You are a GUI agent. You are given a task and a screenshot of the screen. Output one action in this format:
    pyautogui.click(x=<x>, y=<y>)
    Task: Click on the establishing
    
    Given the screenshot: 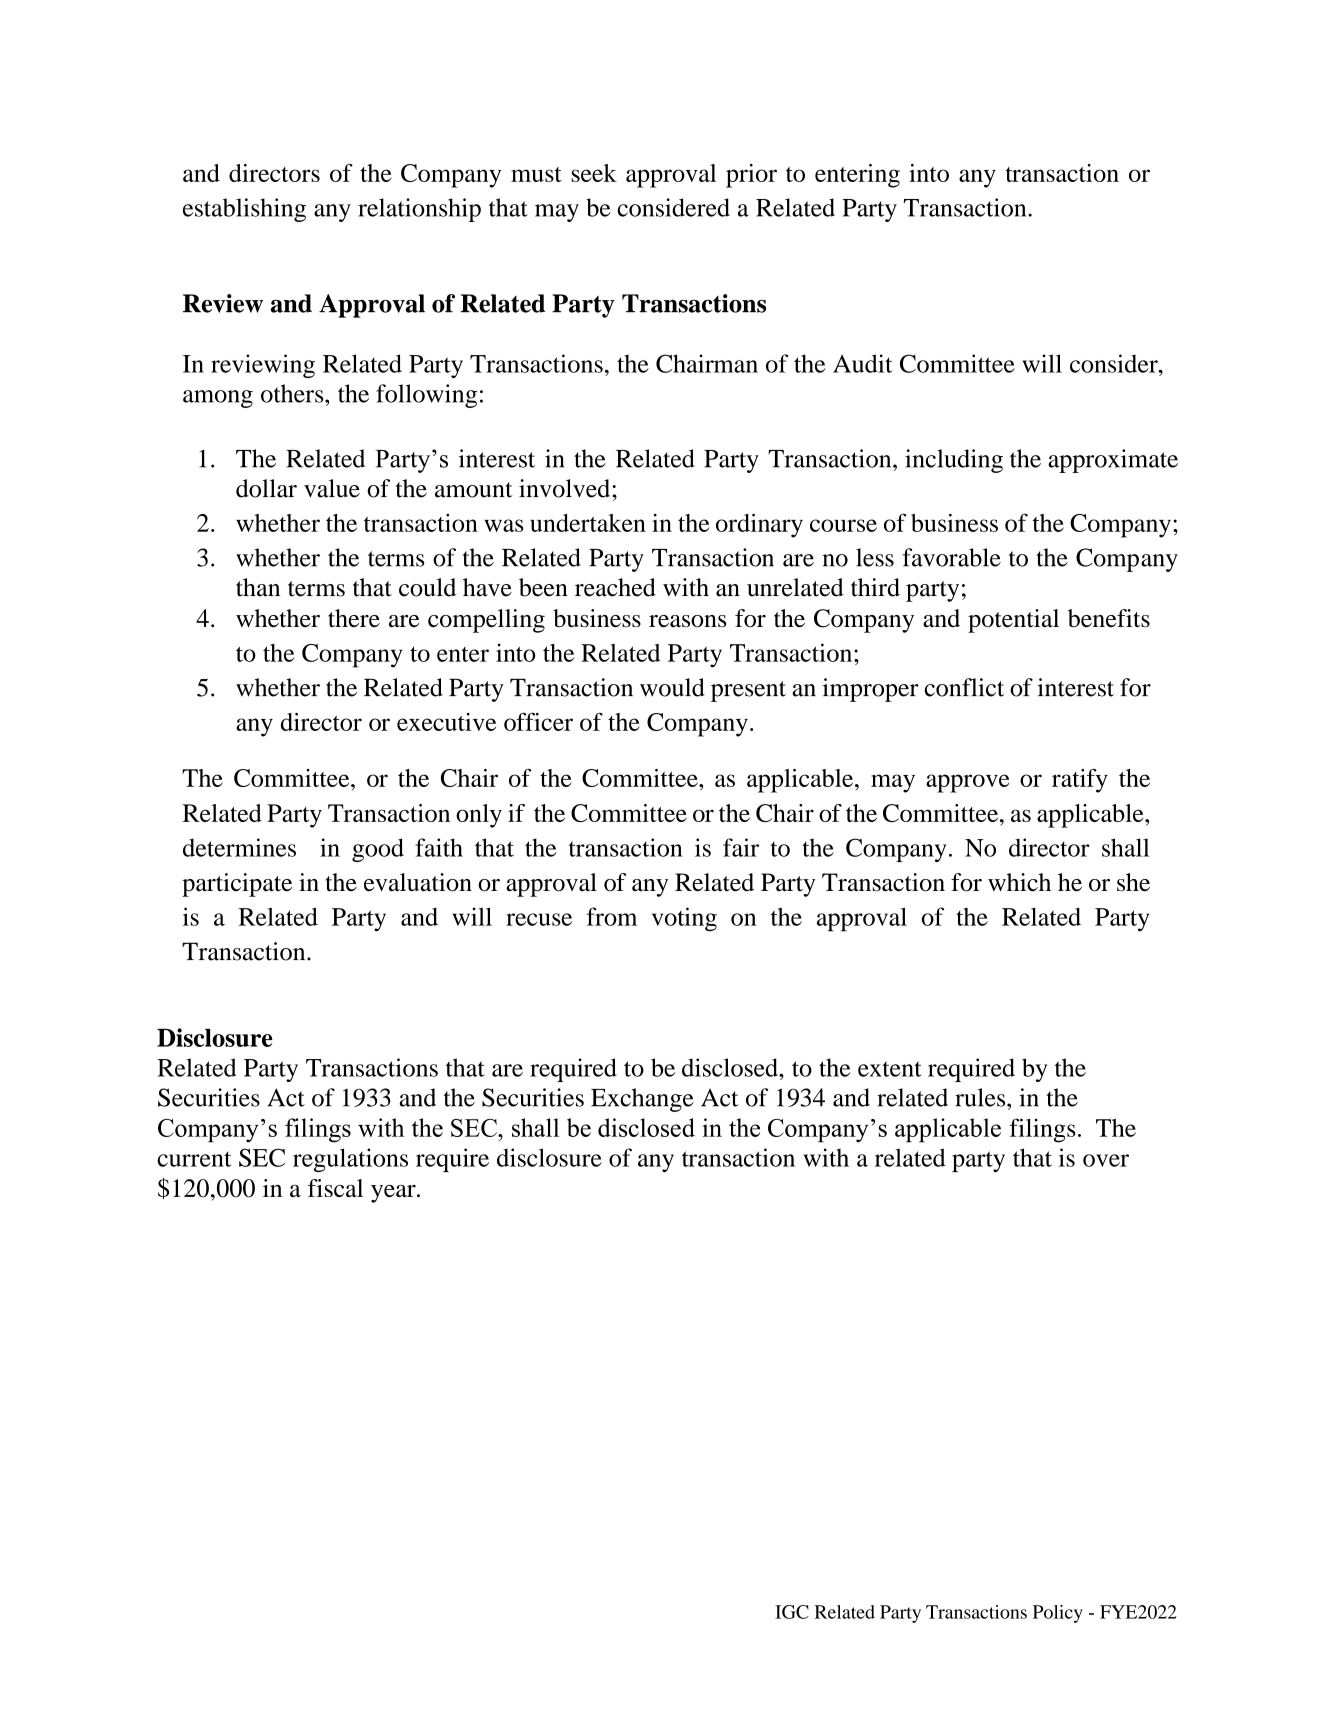 What is the action you would take?
    pyautogui.click(x=244, y=210)
